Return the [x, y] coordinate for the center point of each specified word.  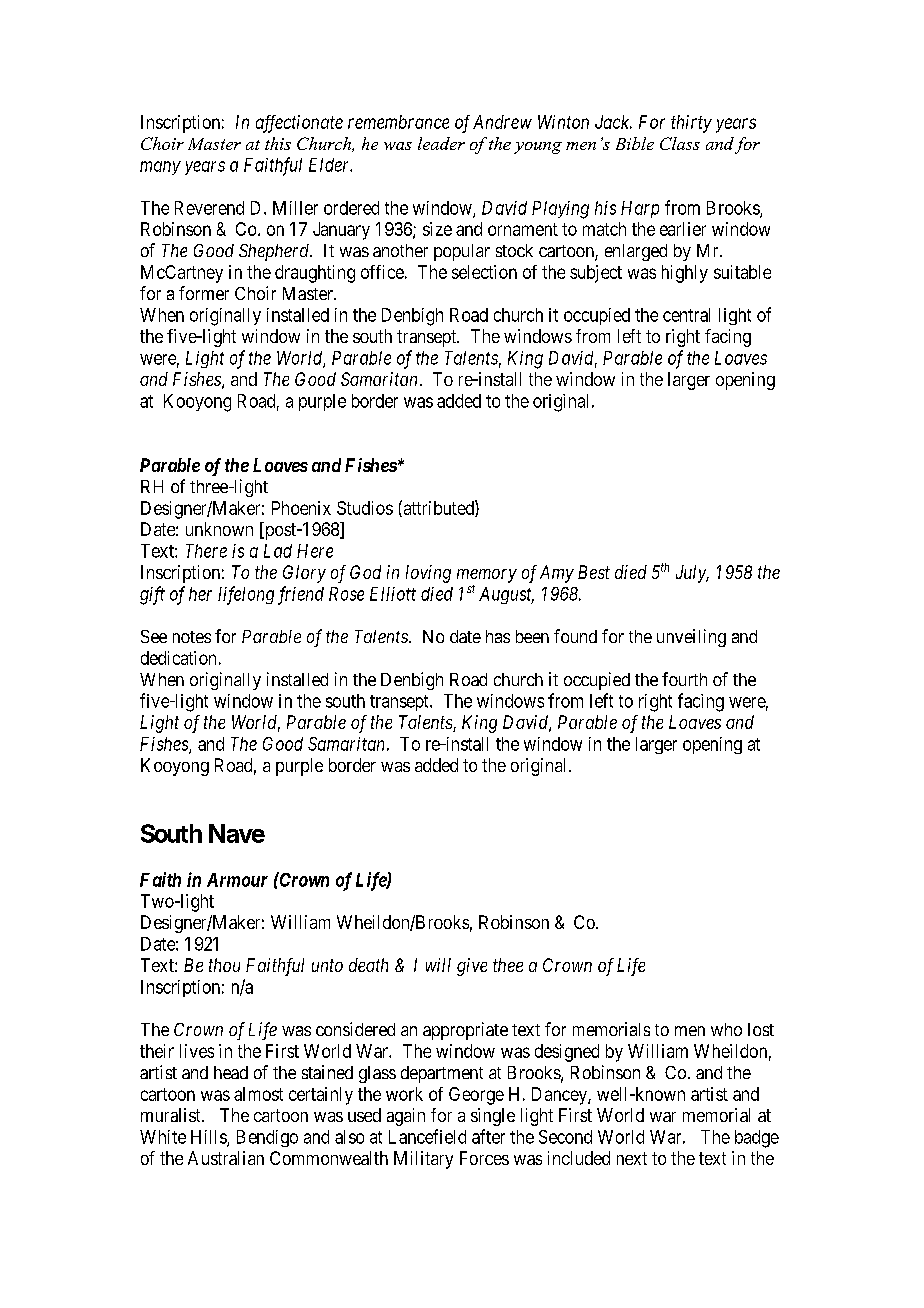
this [278, 143]
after [488, 1136]
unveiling [691, 638]
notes [192, 637]
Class [680, 143]
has [498, 636]
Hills [209, 1138]
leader [441, 143]
